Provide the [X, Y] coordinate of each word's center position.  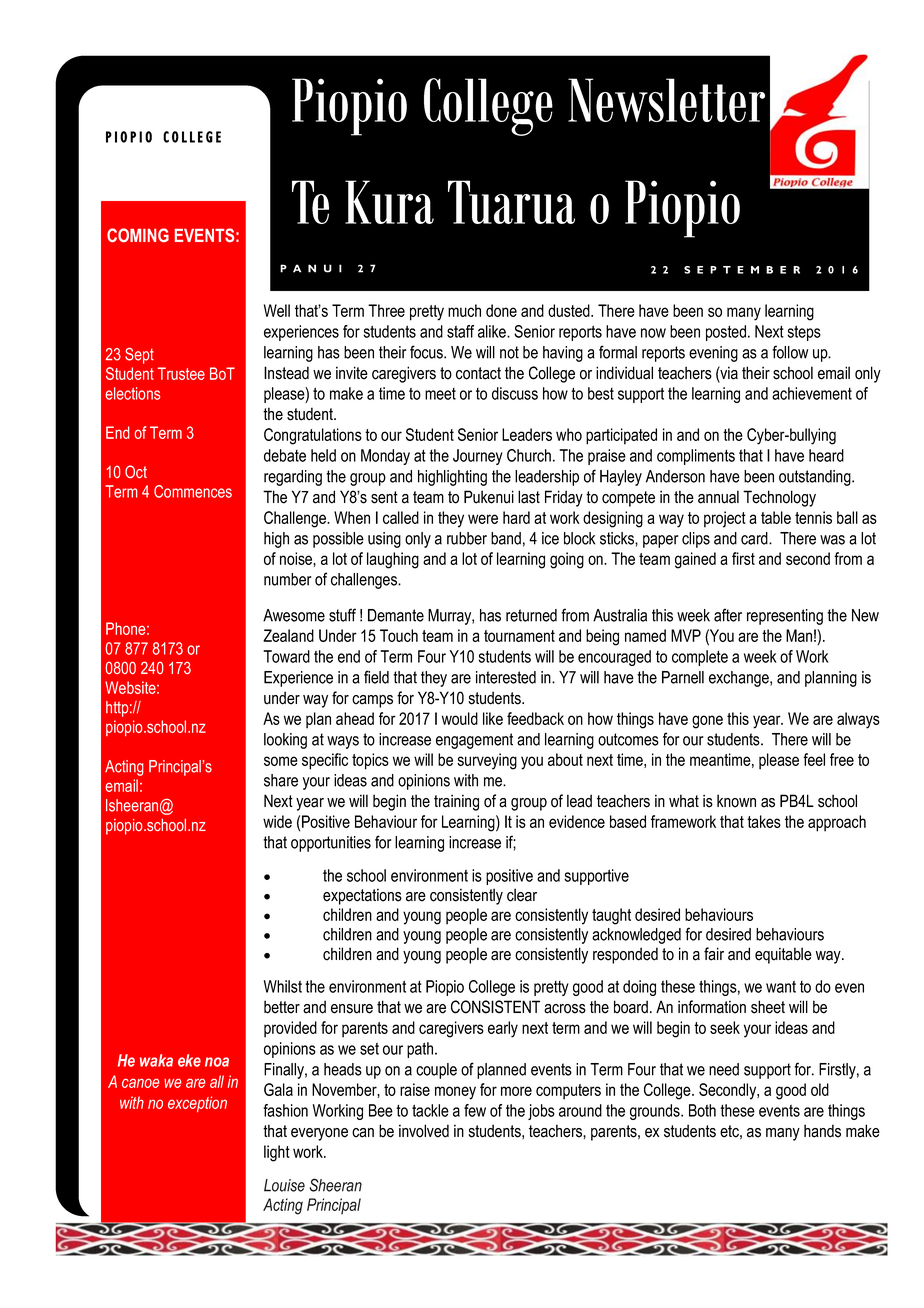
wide [277, 821]
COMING [138, 235]
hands [822, 1131]
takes [764, 821]
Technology [779, 498]
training [456, 802]
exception [197, 1104]
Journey [478, 457]
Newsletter [666, 100]
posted [727, 333]
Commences [193, 491]
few [475, 1110]
